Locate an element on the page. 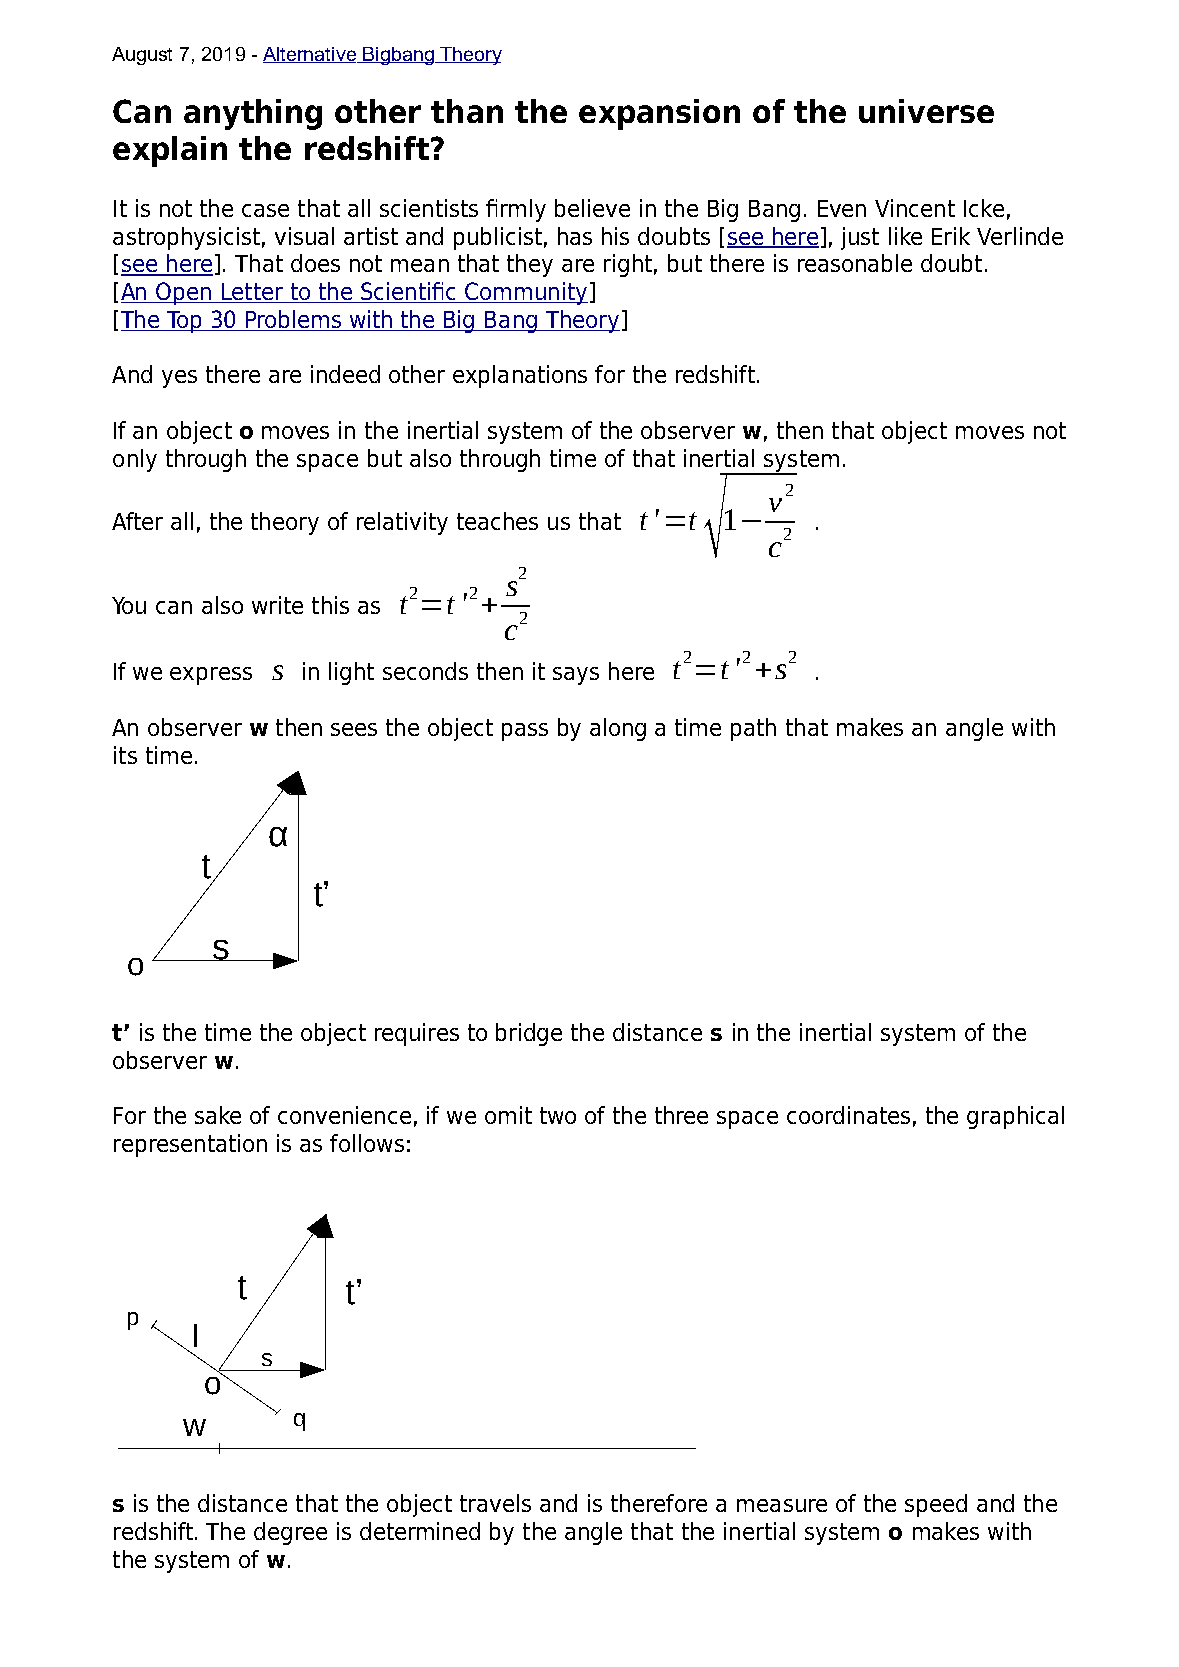 The image size is (1179, 1667). bridge is located at coordinates (529, 1034).
